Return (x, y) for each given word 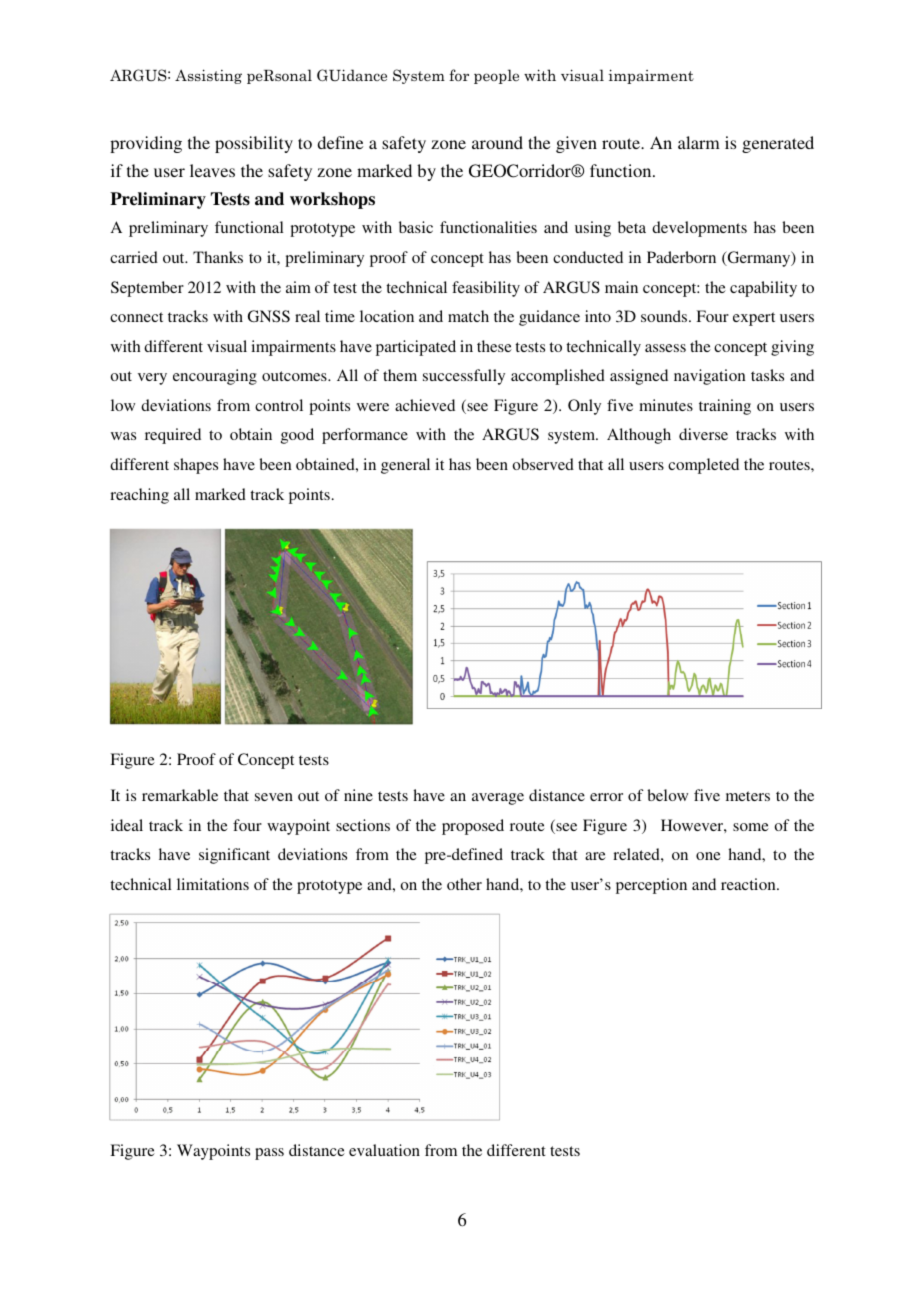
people (496, 76)
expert (754, 319)
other (464, 884)
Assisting (208, 76)
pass (269, 1154)
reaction (749, 884)
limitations (213, 884)
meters (748, 796)
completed (703, 466)
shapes (196, 466)
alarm (699, 142)
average (498, 799)
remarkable (180, 795)
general (405, 466)
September (147, 289)
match (468, 316)
